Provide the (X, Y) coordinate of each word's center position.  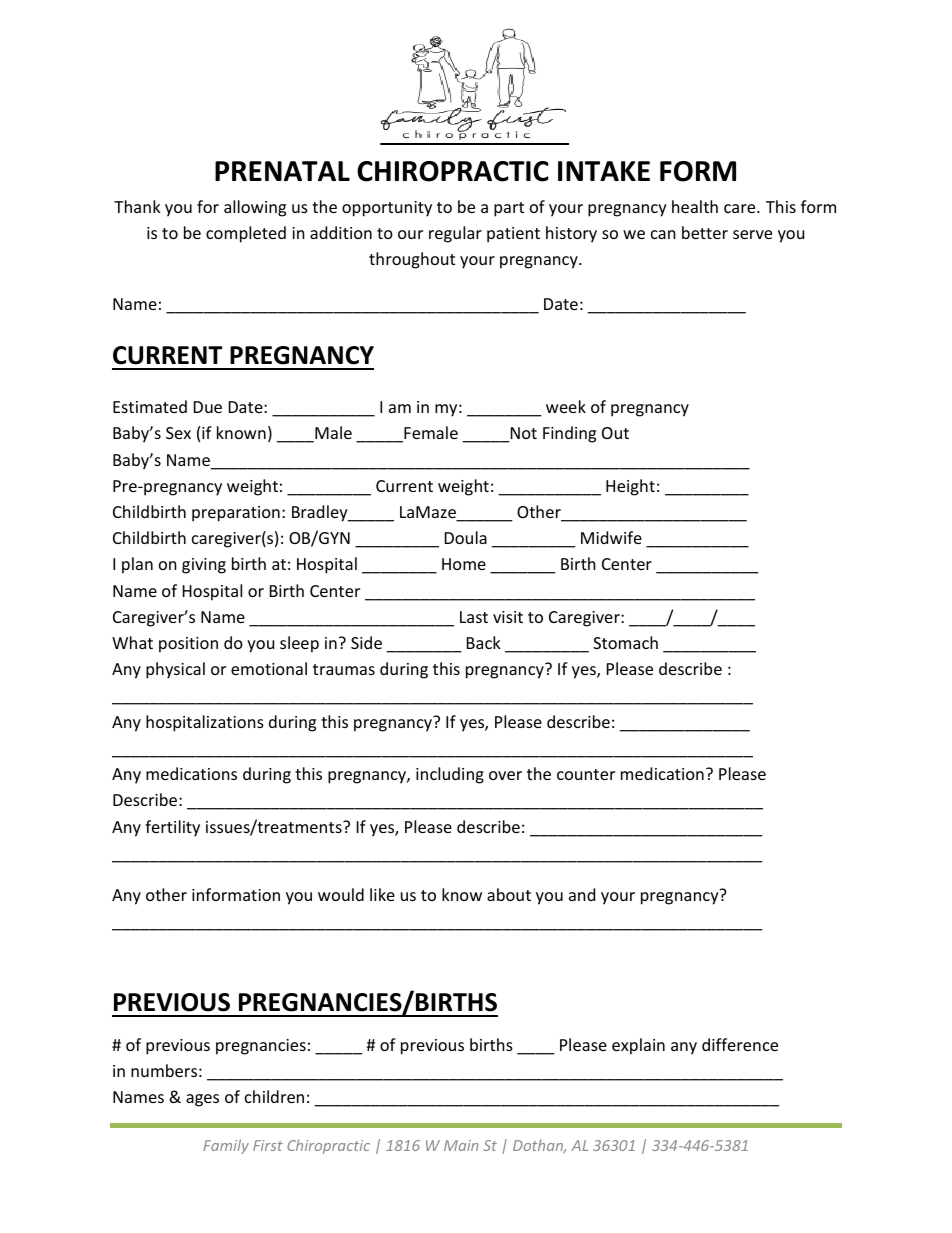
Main (461, 1145)
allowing (255, 208)
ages (202, 1100)
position (188, 645)
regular (455, 234)
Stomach (625, 642)
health (695, 206)
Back (484, 642)
